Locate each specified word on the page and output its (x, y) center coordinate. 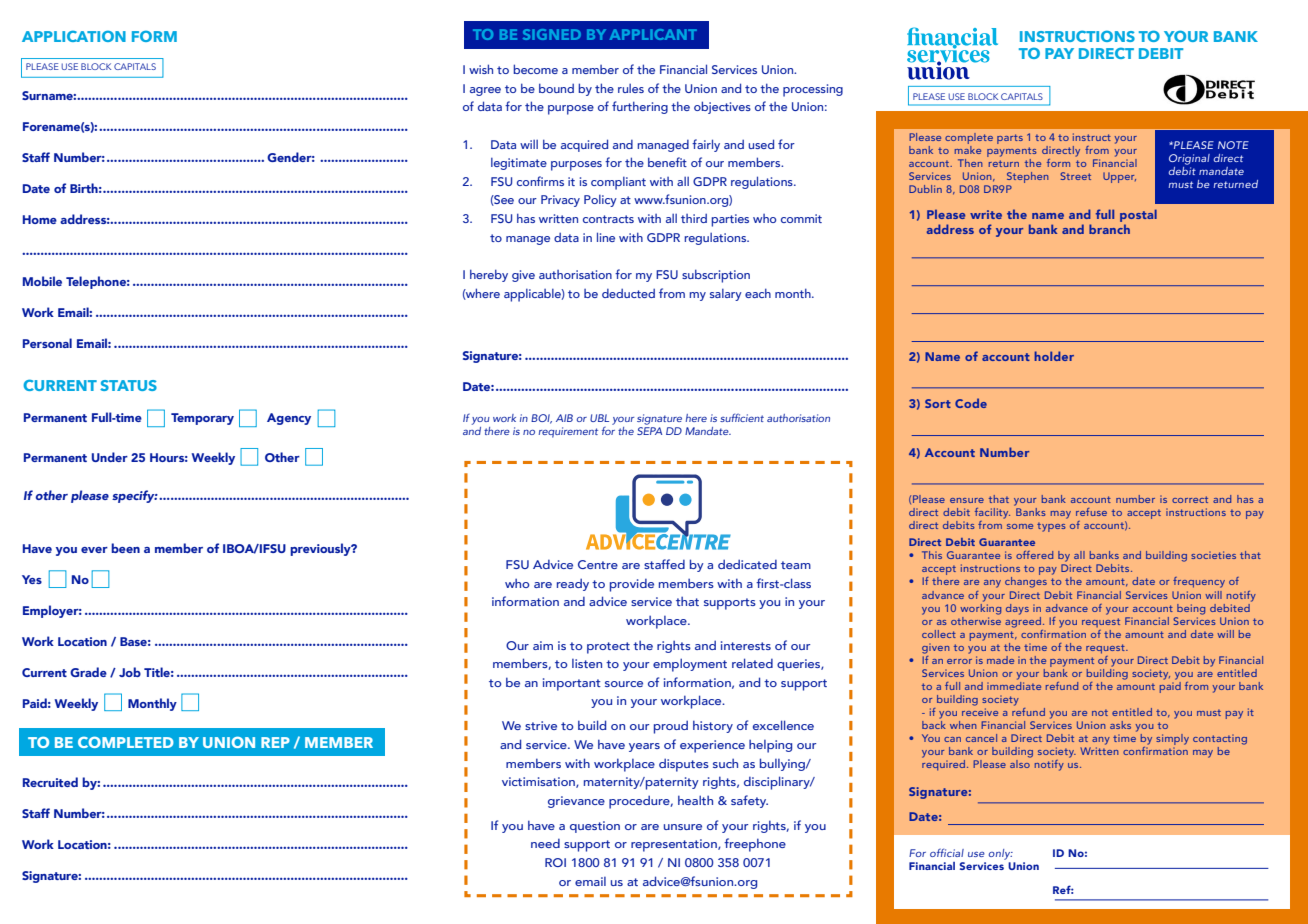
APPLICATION (74, 36)
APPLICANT (653, 34)
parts (1010, 139)
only (1001, 854)
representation (675, 845)
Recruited (50, 782)
